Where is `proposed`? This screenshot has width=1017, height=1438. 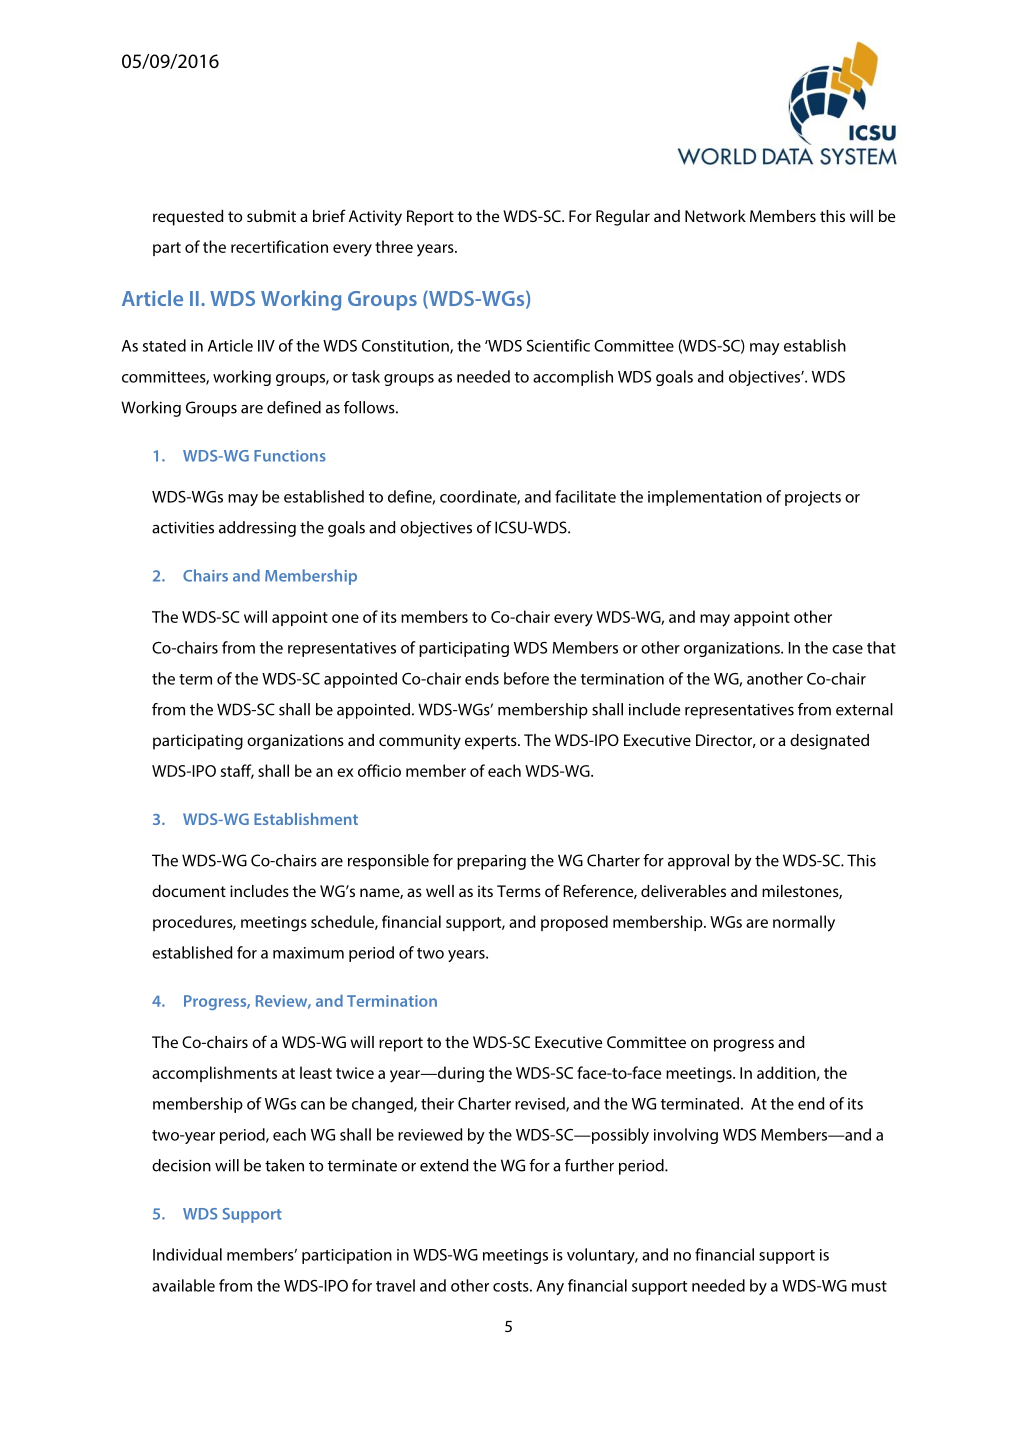
proposed is located at coordinates (574, 923).
